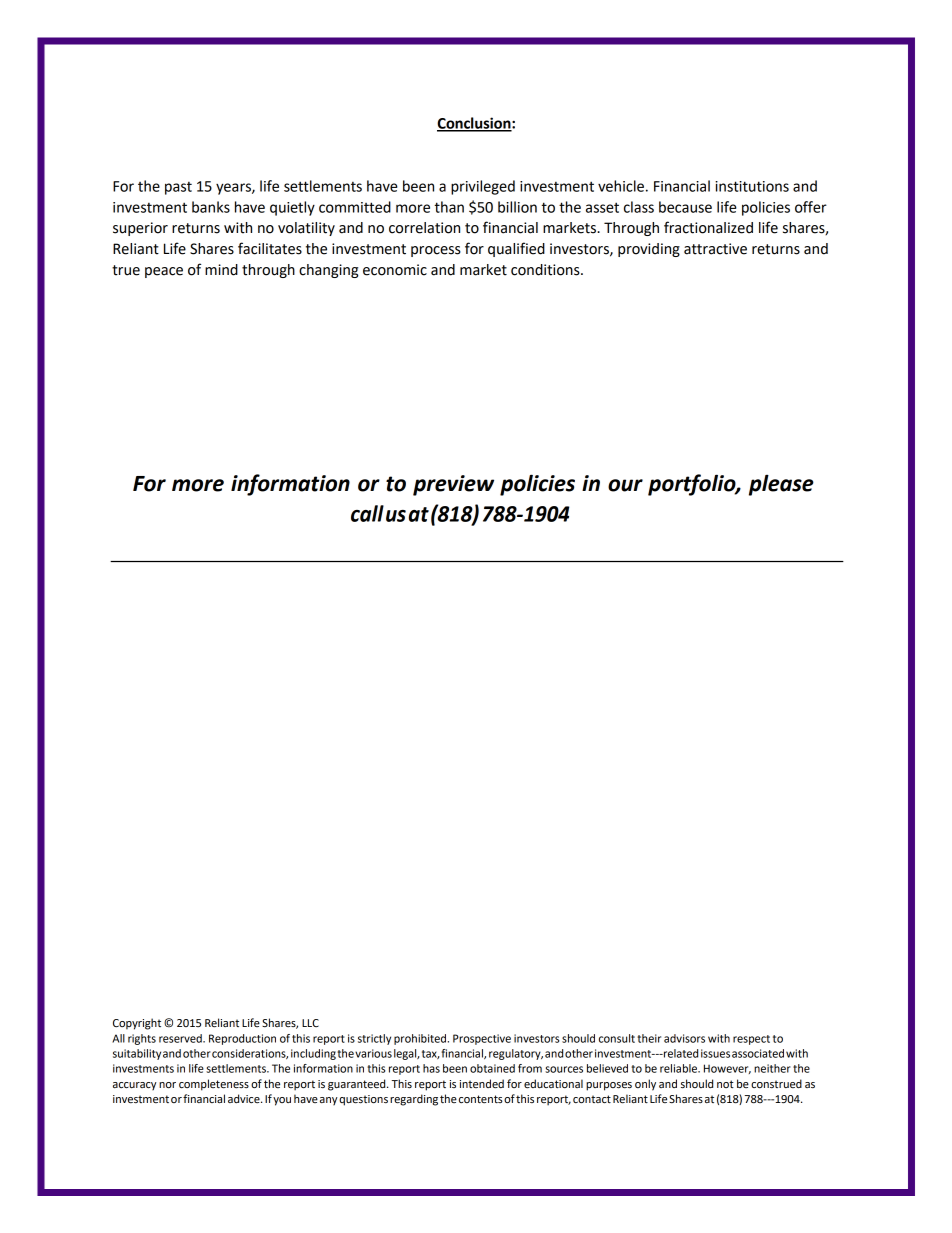  What do you see at coordinates (421, 1039) in the page?
I see `prohibited` at bounding box center [421, 1039].
